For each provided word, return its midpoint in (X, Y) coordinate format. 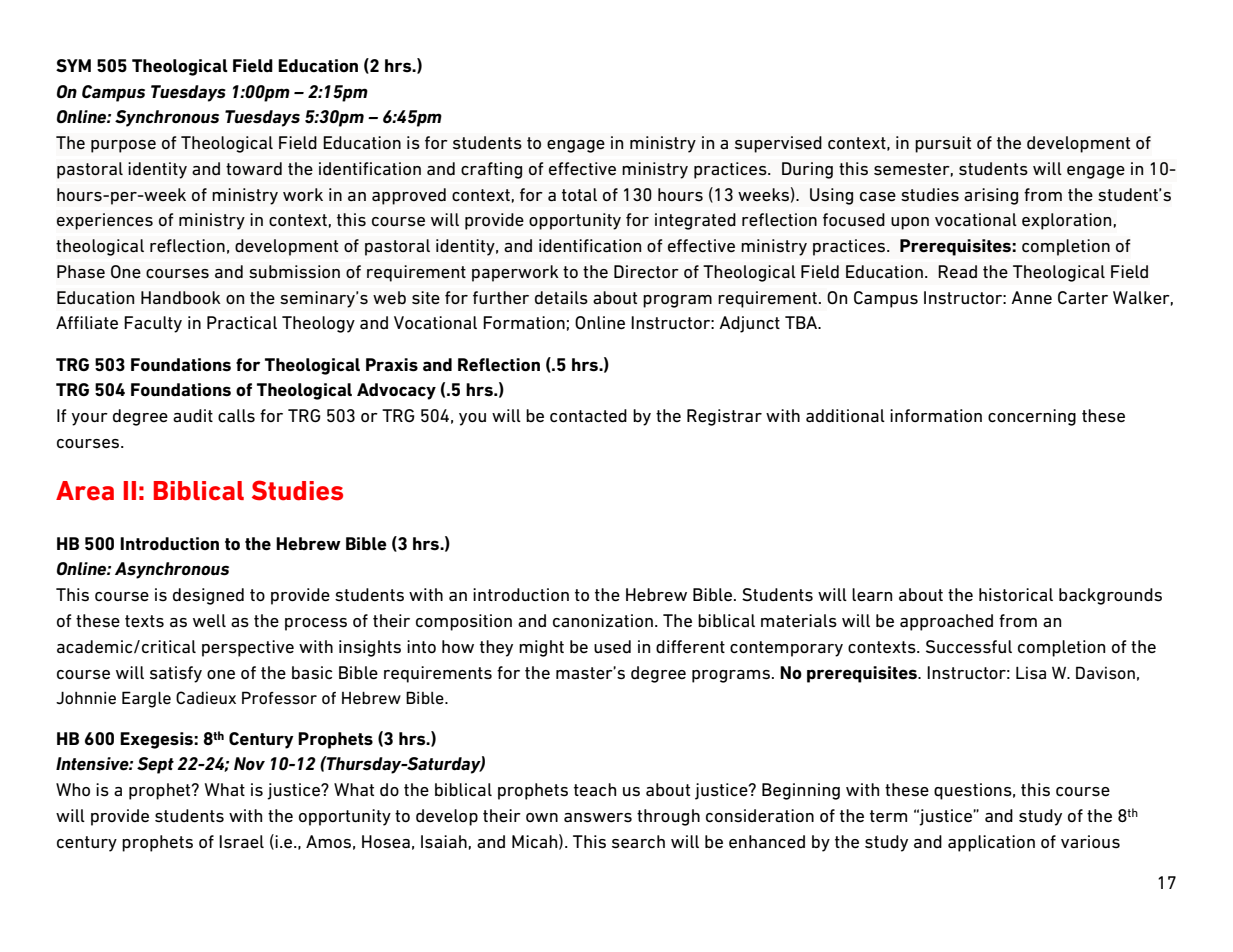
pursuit (943, 144)
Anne (1031, 297)
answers (598, 818)
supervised (778, 144)
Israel (241, 841)
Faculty (153, 324)
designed (208, 596)
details (561, 298)
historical (1016, 595)
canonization (603, 620)
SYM (73, 66)
